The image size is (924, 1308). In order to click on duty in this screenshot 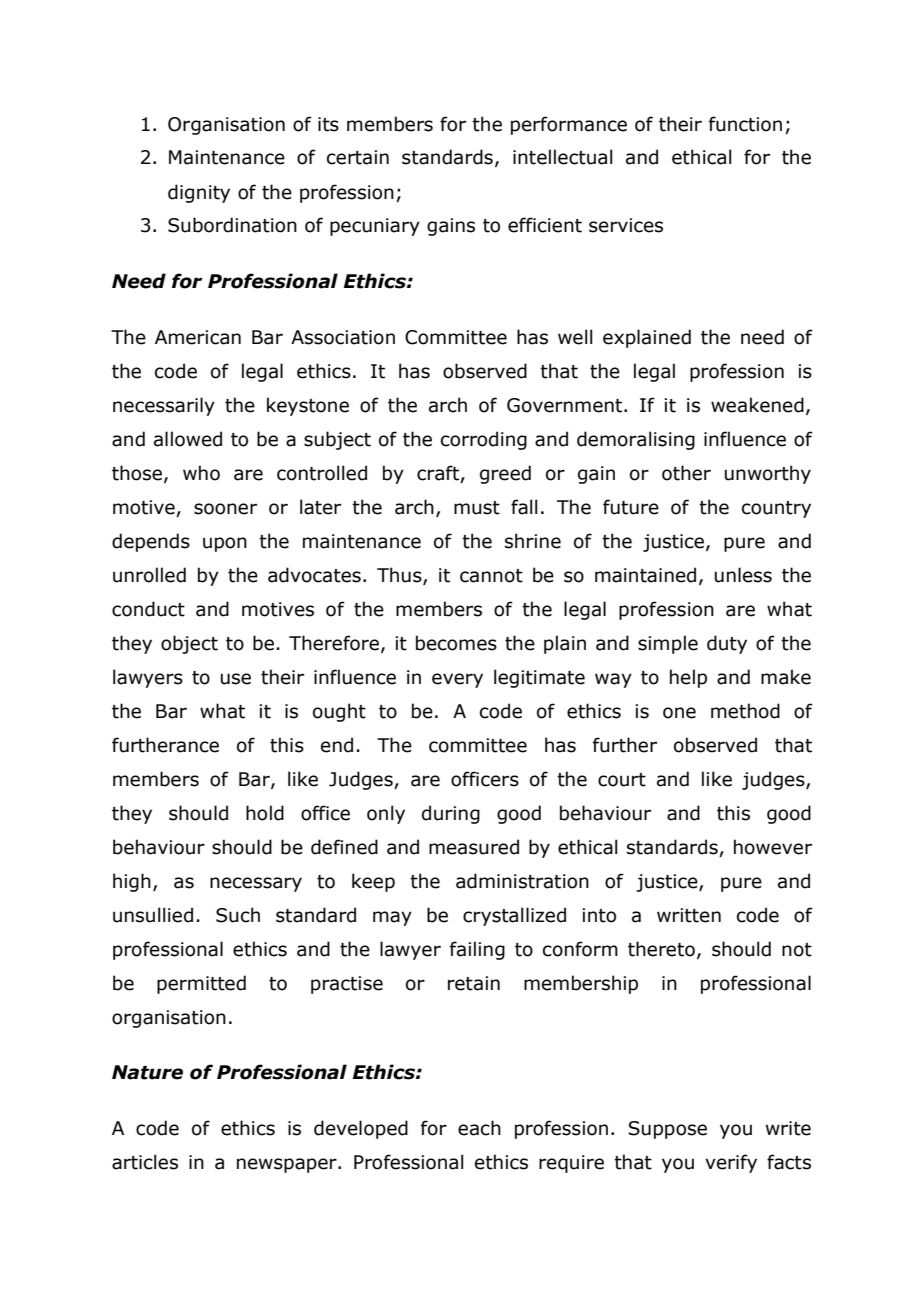, I will do `click(727, 644)`.
